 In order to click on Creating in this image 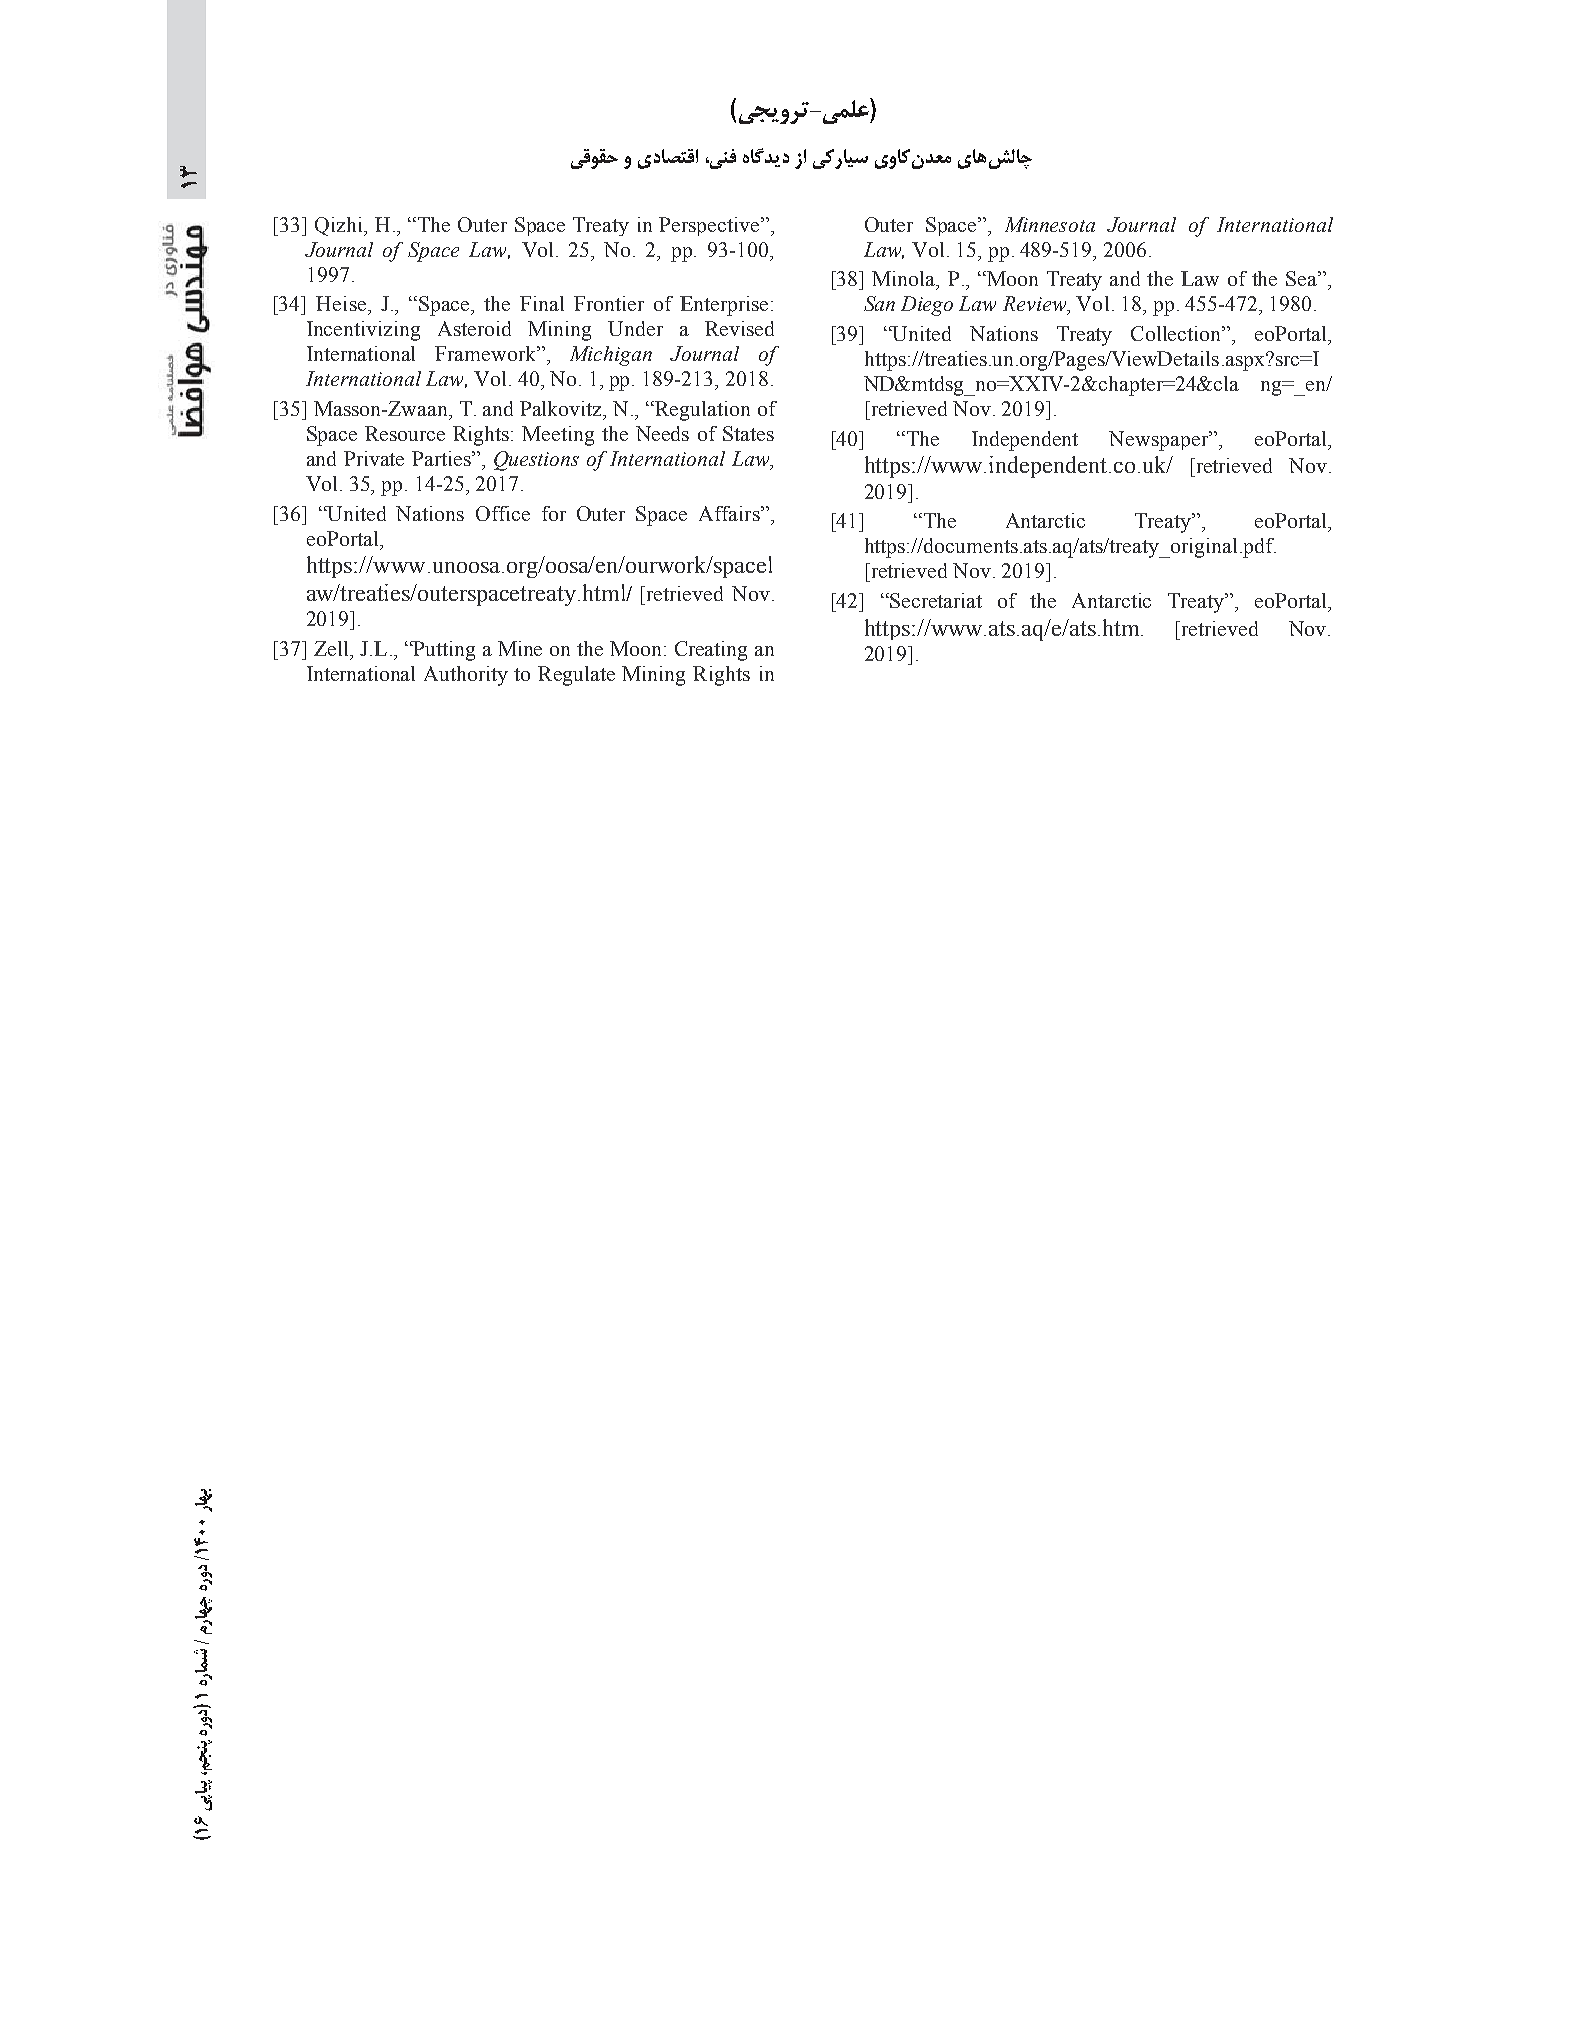, I will do `click(711, 651)`.
